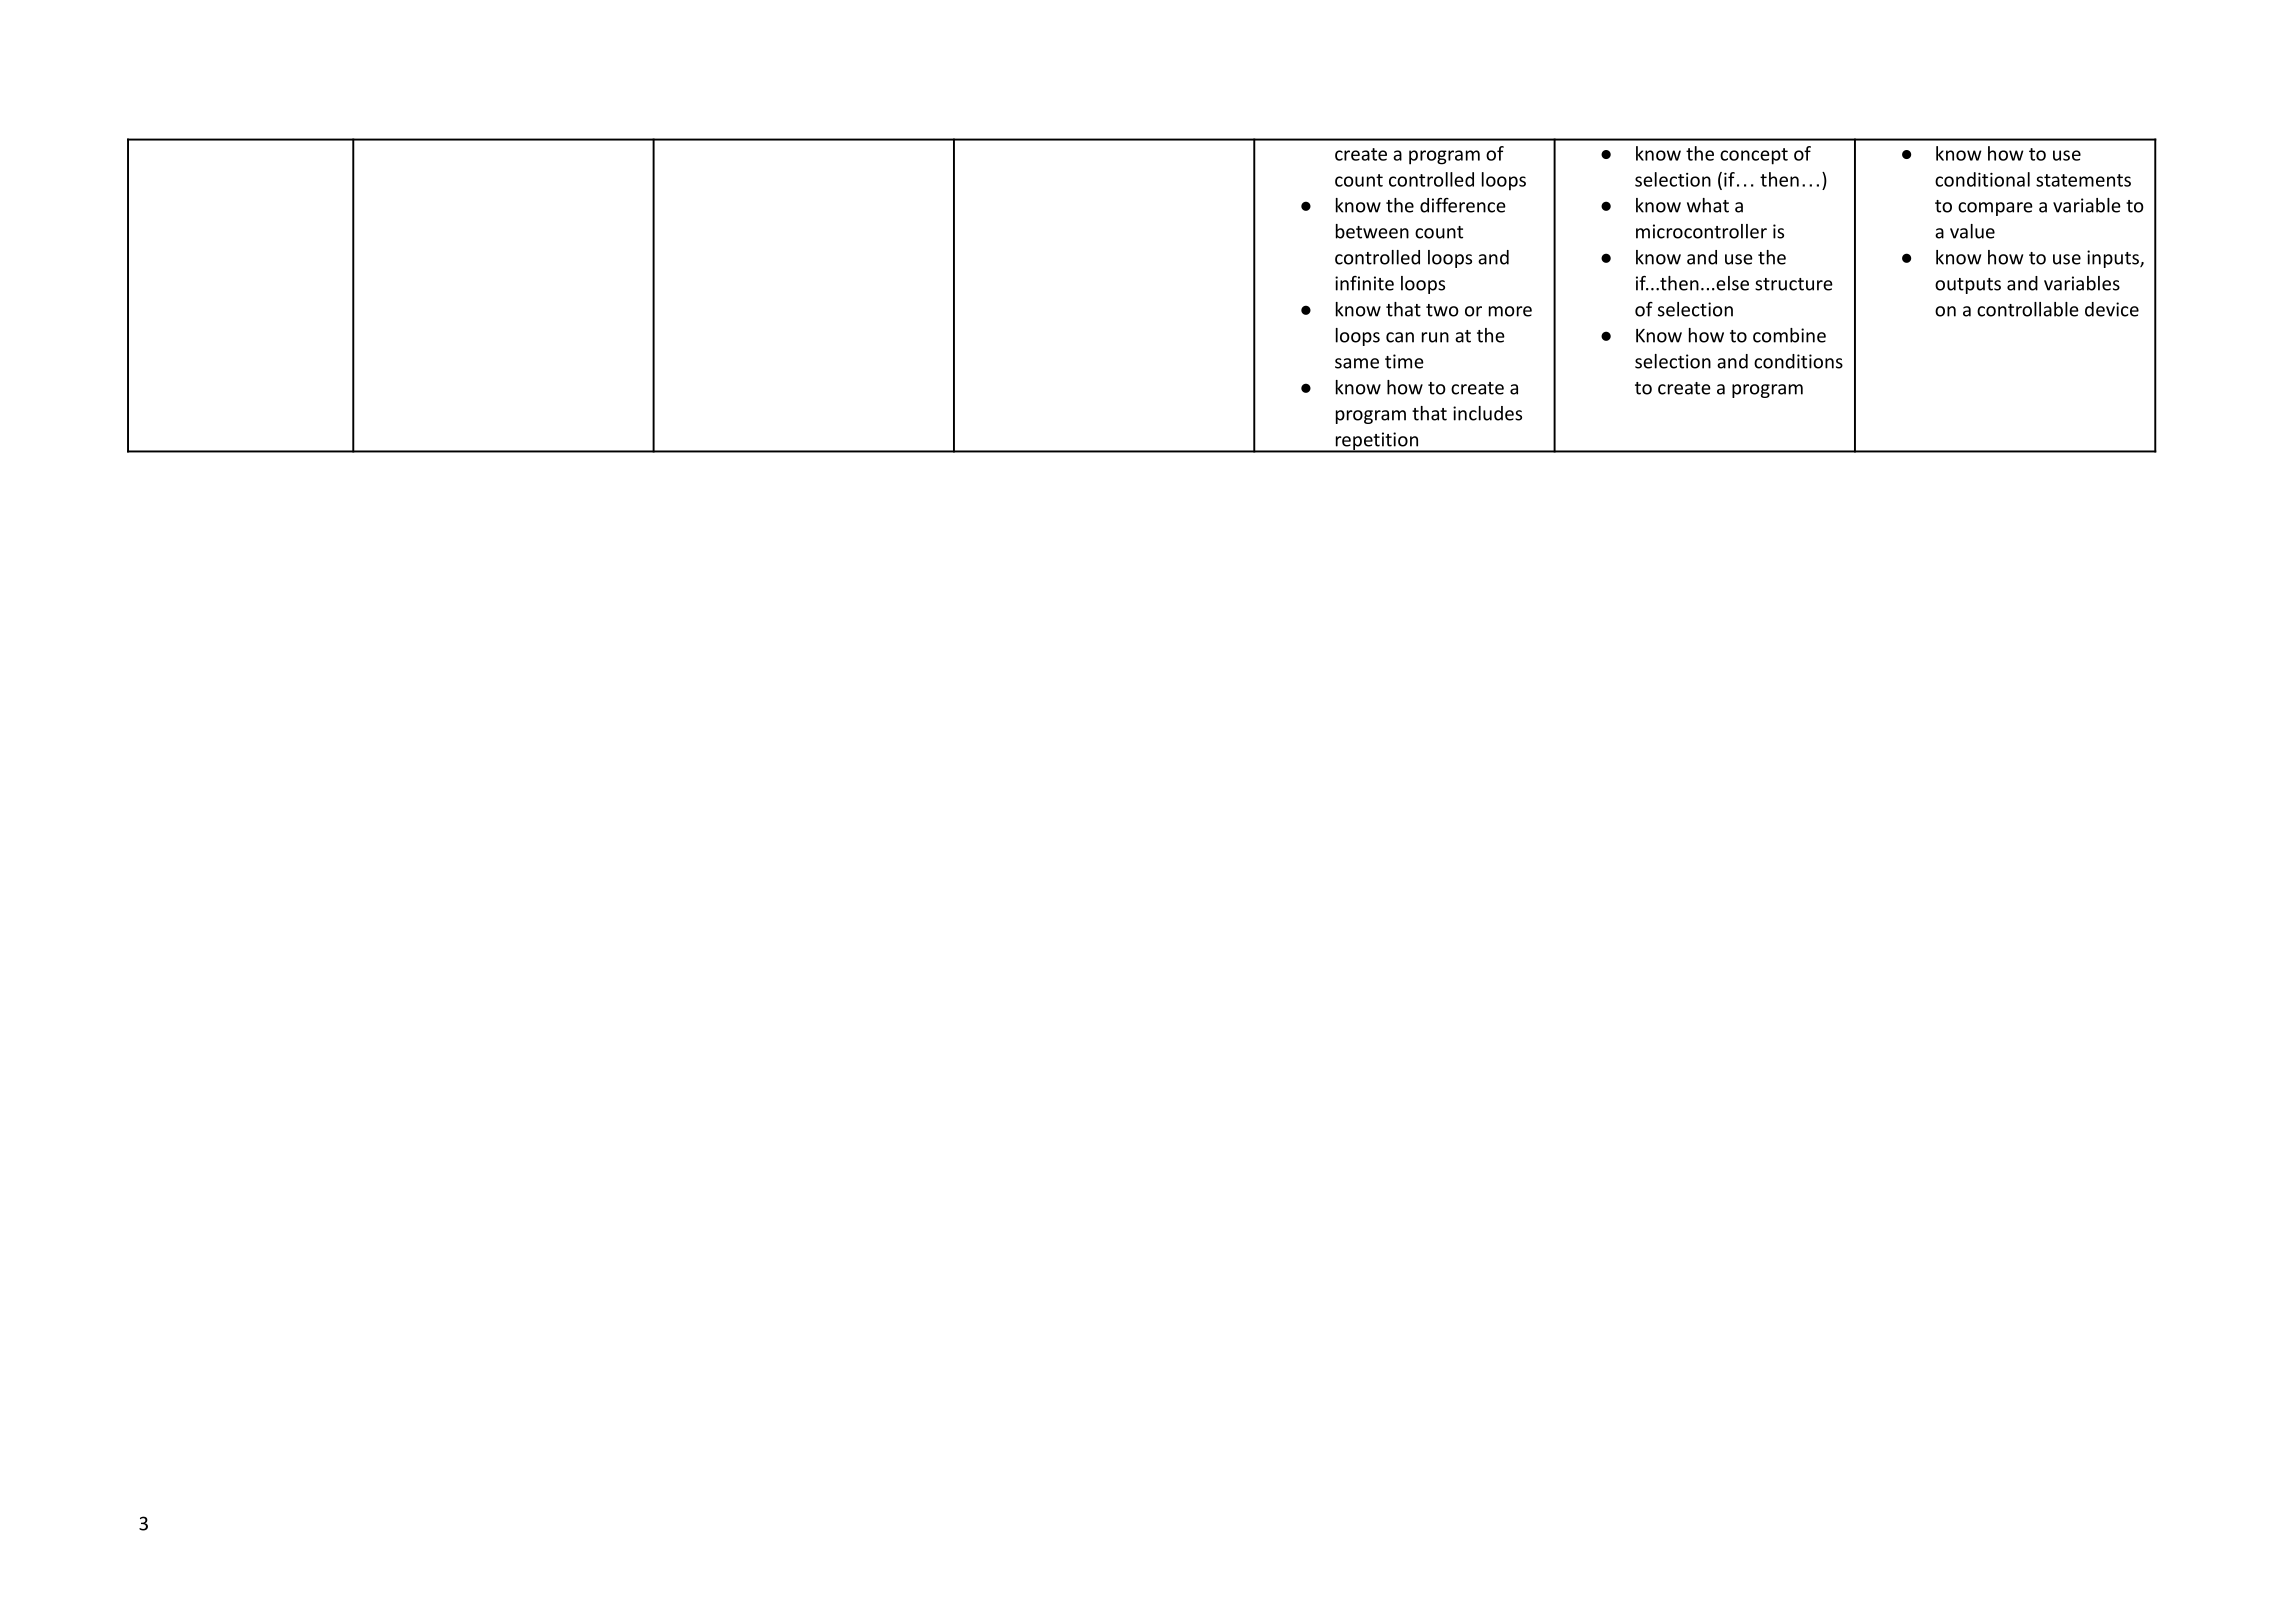 The width and height of the page is (2291, 1621). Describe the element at coordinates (1754, 156) in the page. I see `concept` at that location.
